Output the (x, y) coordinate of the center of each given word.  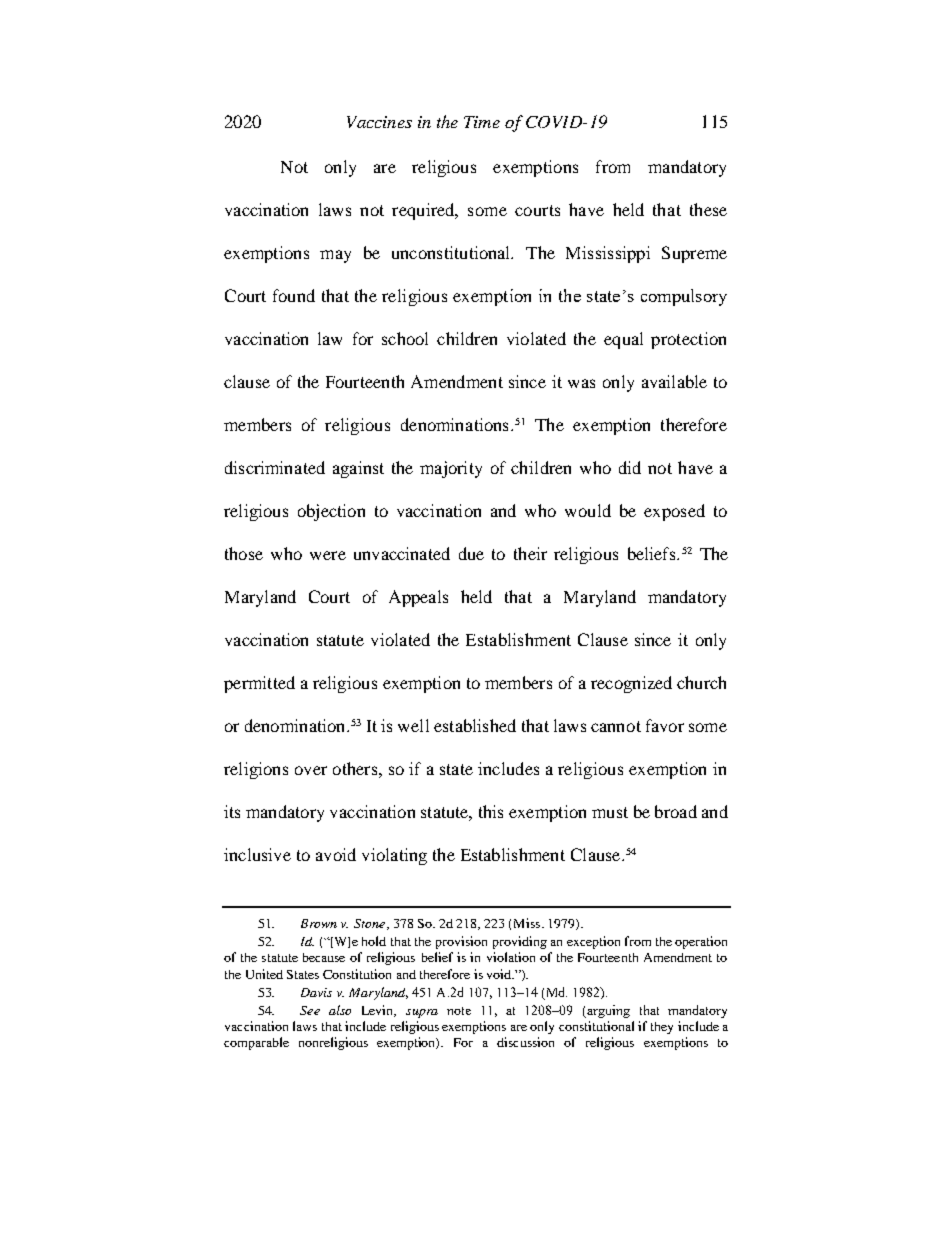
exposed (674, 512)
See (310, 1010)
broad (676, 811)
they (662, 1028)
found (294, 295)
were (328, 555)
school (405, 338)
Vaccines (379, 122)
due (471, 553)
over (311, 770)
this (491, 811)
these (708, 209)
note (459, 1011)
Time (482, 122)
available (674, 381)
